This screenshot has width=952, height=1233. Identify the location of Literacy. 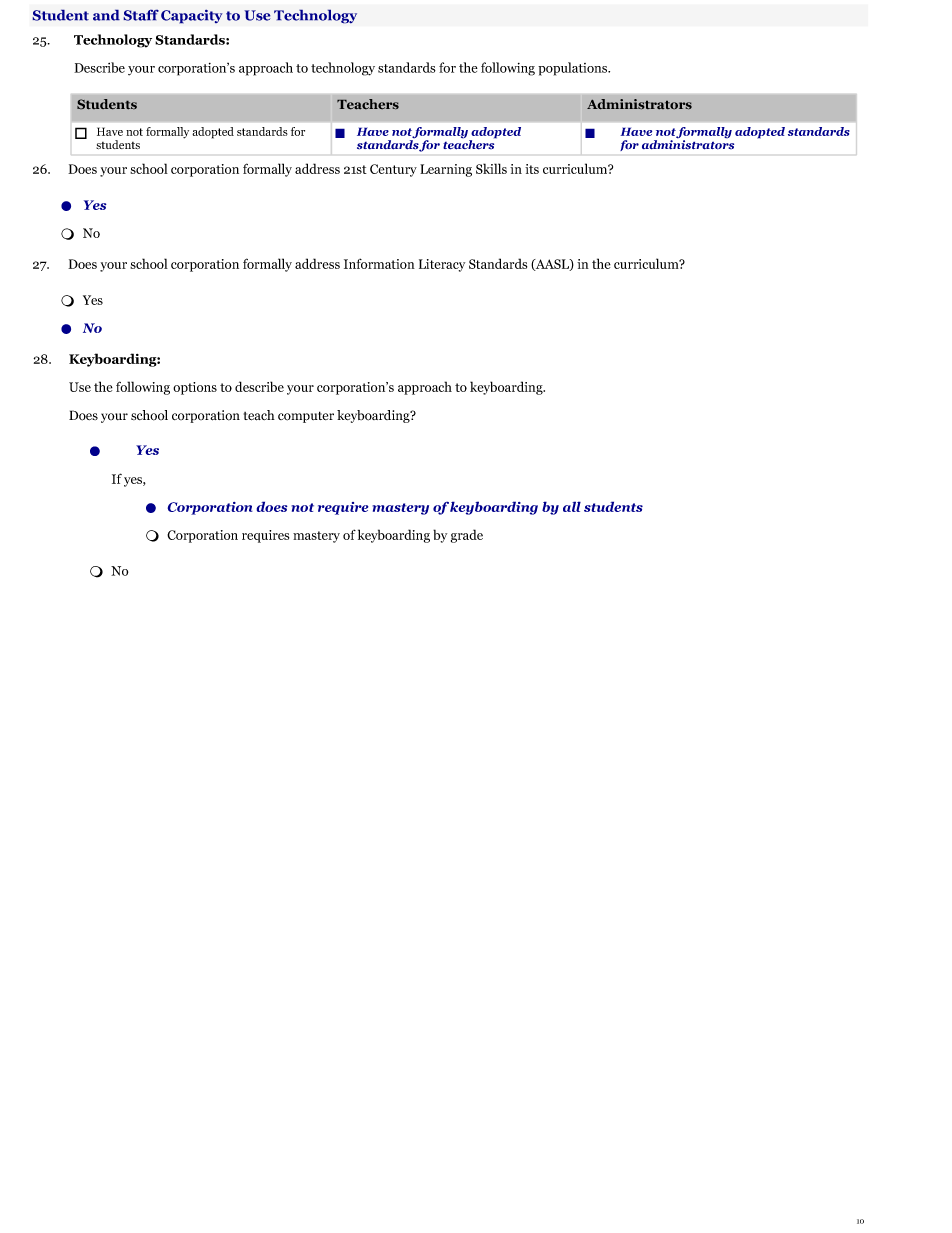
(442, 265).
